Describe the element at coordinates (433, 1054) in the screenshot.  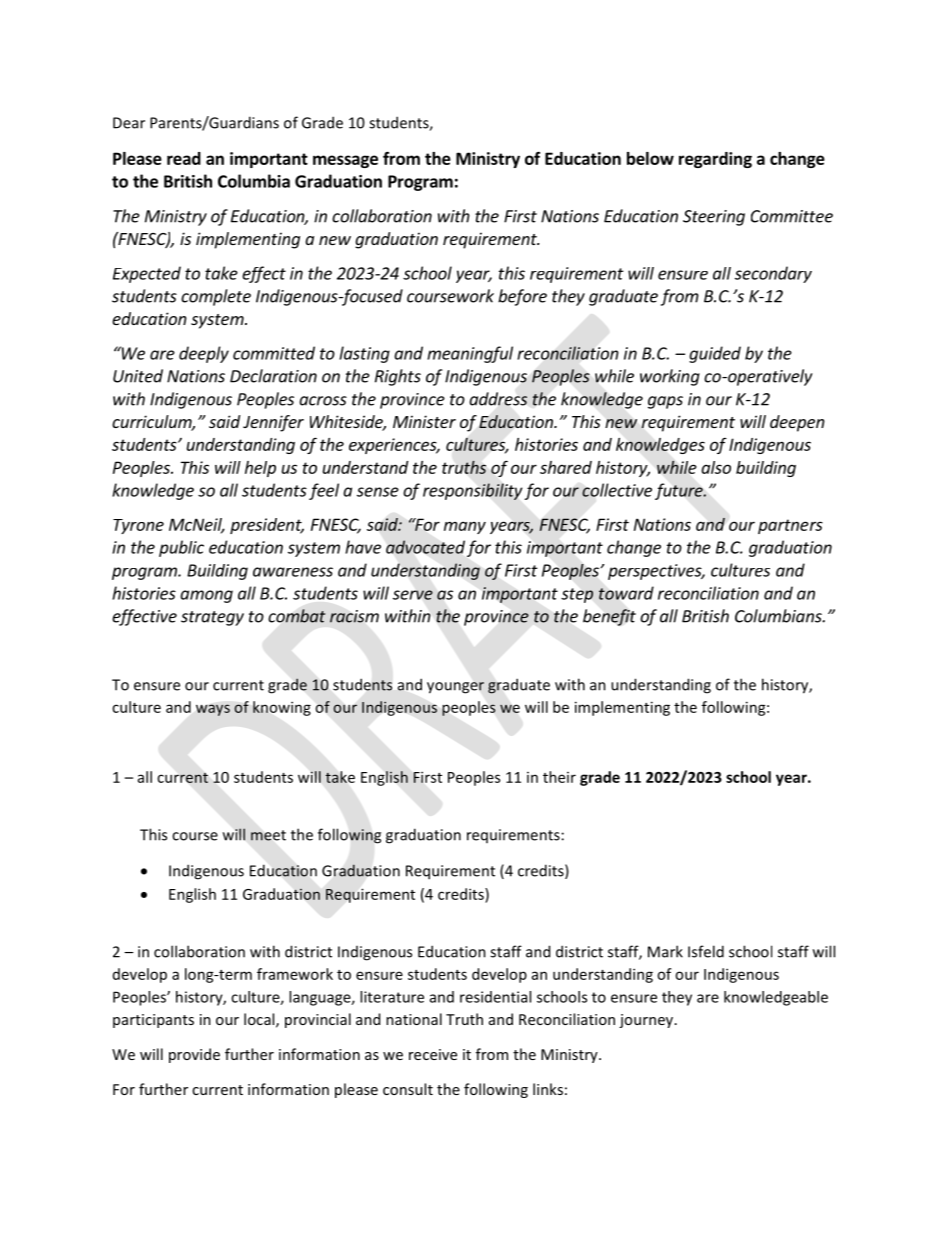
I see `receive` at that location.
